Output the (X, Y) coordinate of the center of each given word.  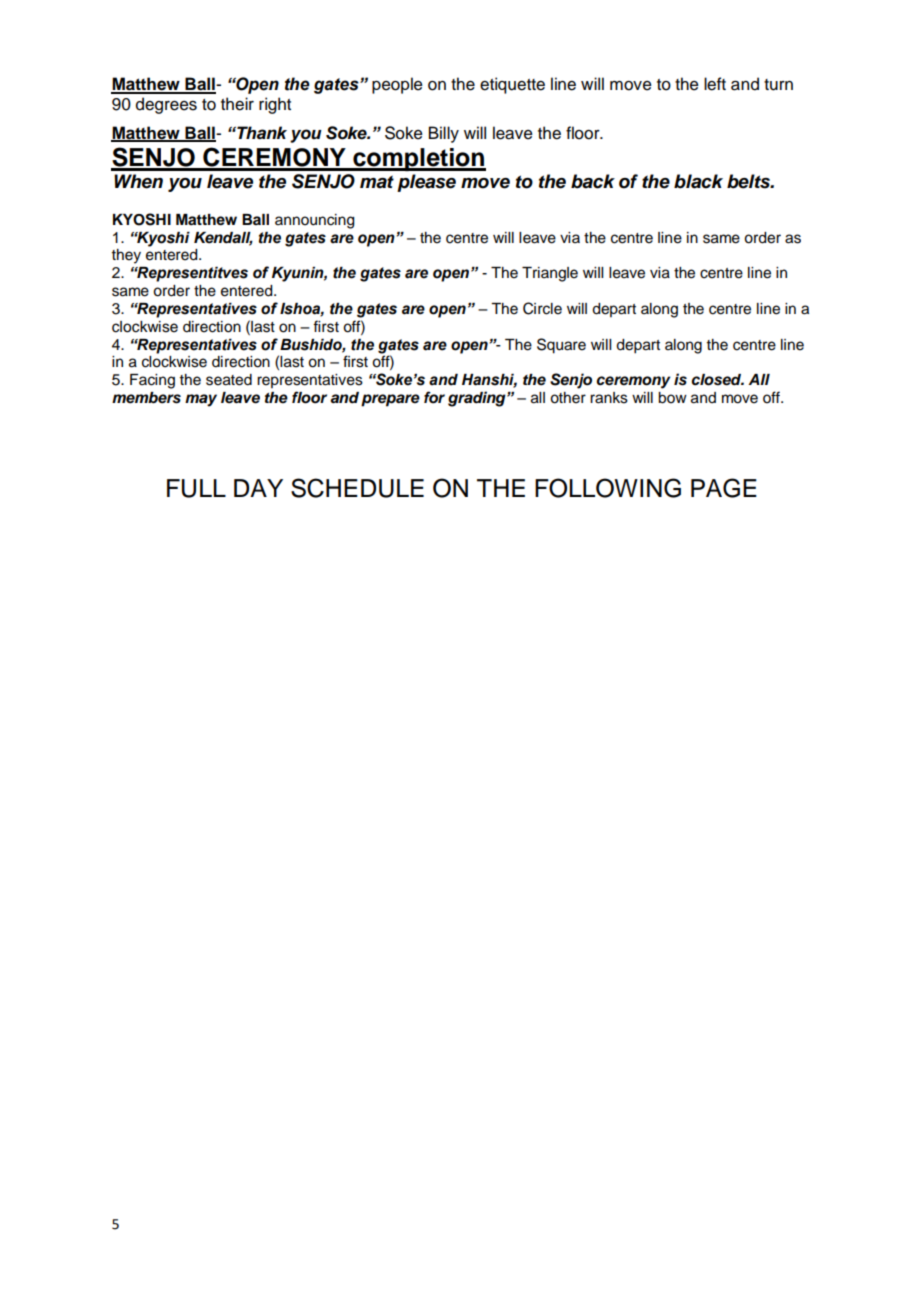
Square (561, 346)
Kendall (223, 238)
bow (672, 398)
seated (229, 380)
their (237, 104)
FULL (196, 488)
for (434, 397)
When (138, 181)
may (201, 400)
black (698, 181)
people (397, 85)
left (715, 84)
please (426, 183)
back (593, 181)
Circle (542, 308)
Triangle (550, 274)
